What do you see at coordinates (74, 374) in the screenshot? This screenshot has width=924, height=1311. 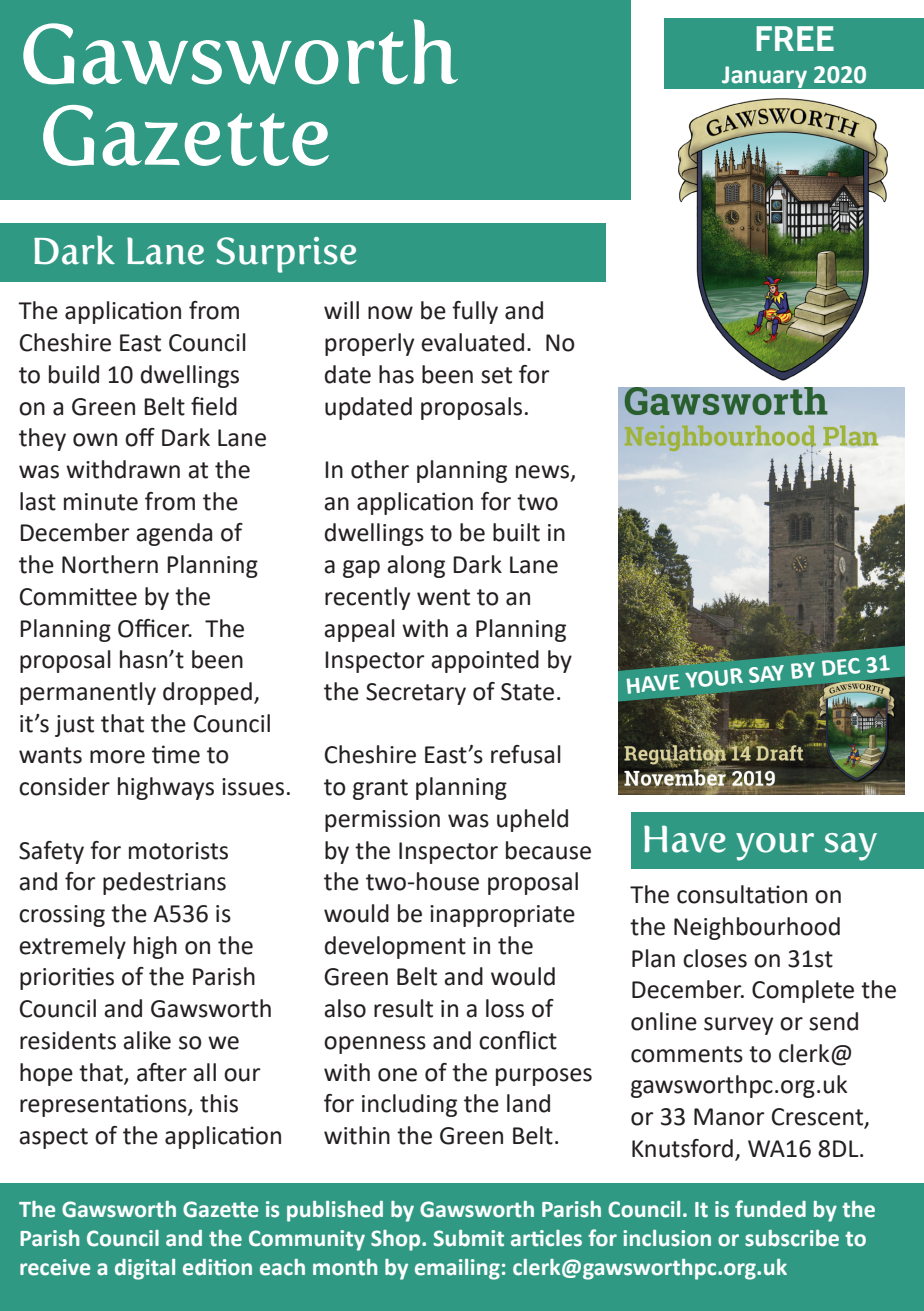 I see `build` at bounding box center [74, 374].
